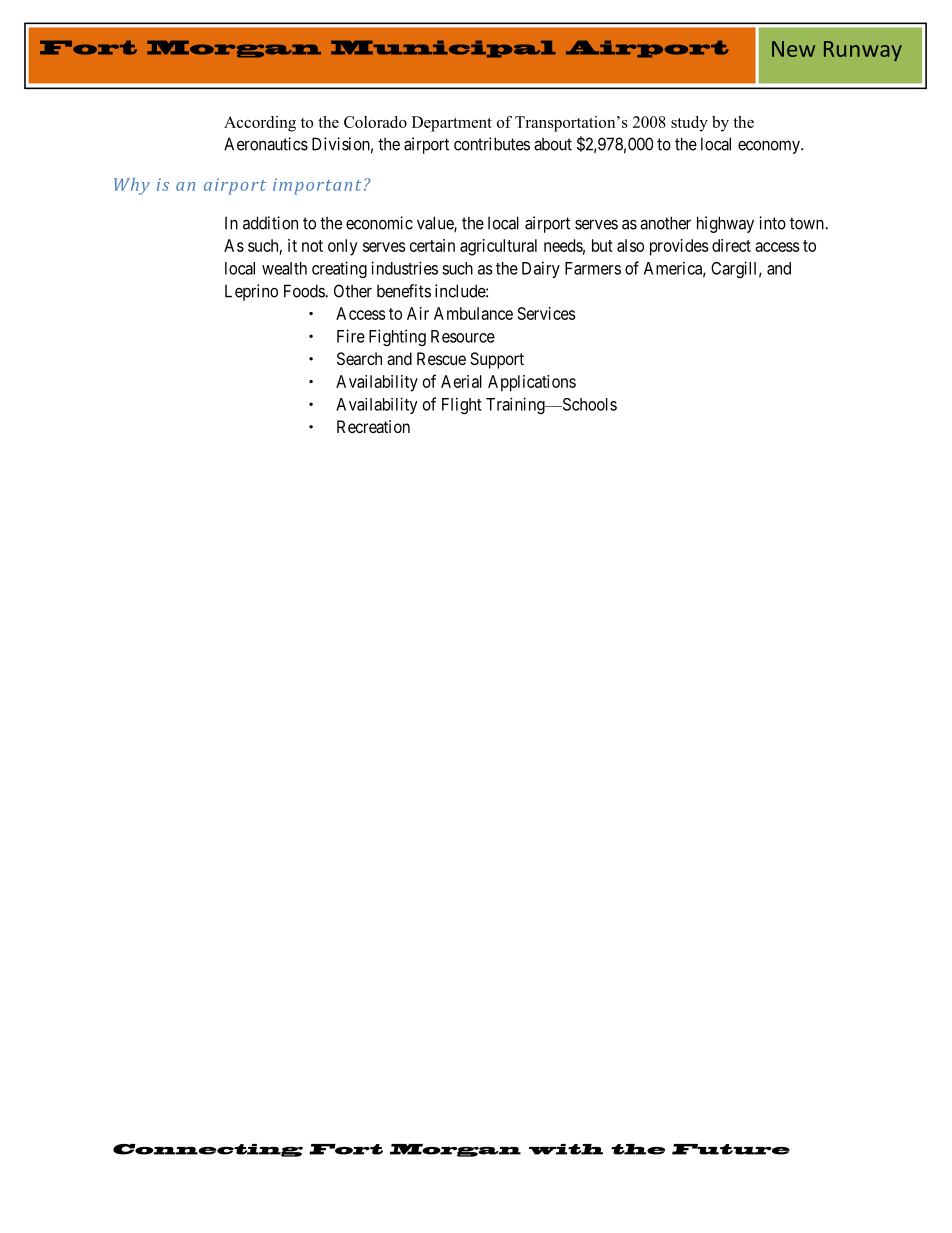 The image size is (952, 1233). What do you see at coordinates (270, 223) in the screenshot?
I see `addition` at bounding box center [270, 223].
